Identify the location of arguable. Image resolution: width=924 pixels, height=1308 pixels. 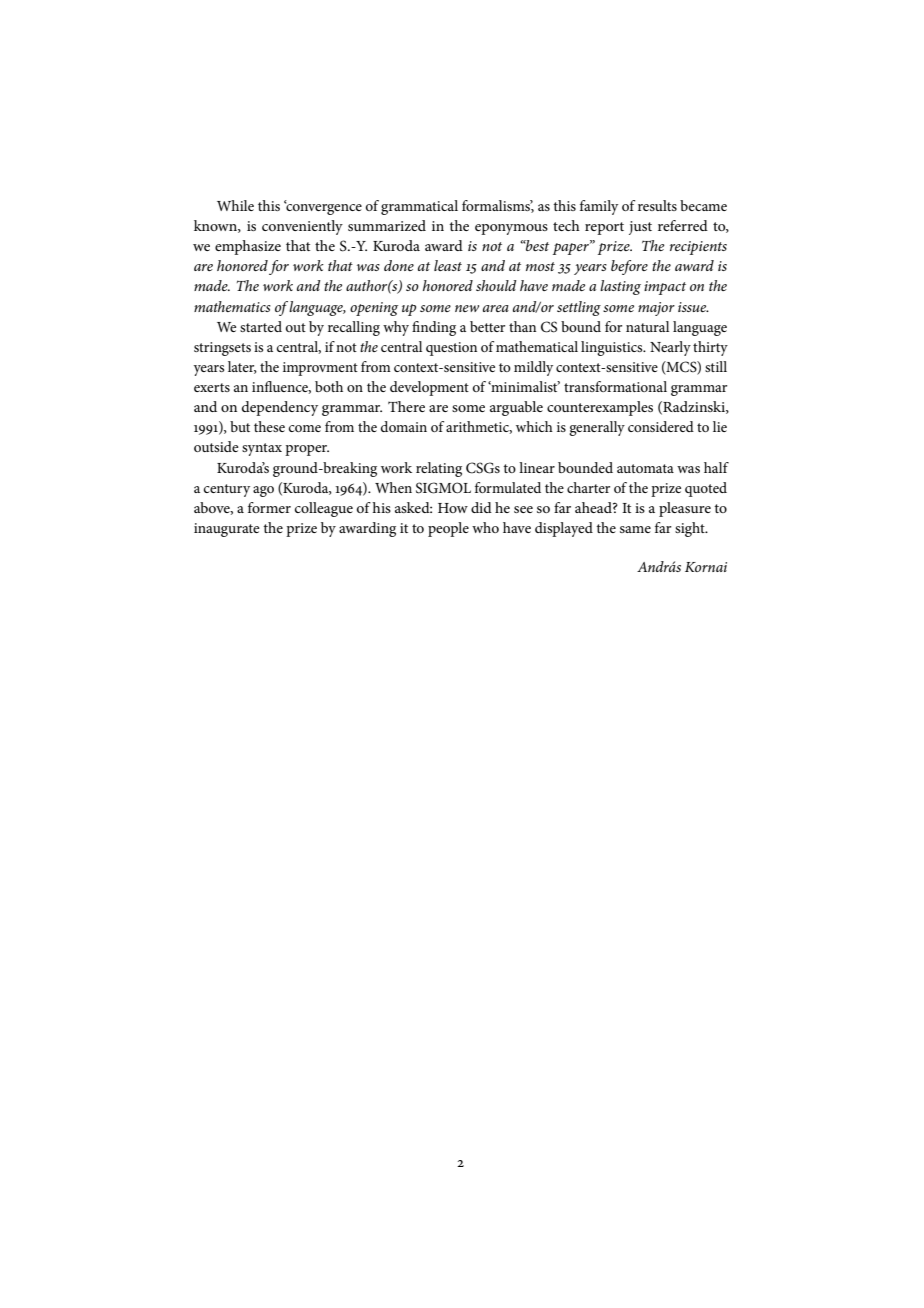
(516, 408).
